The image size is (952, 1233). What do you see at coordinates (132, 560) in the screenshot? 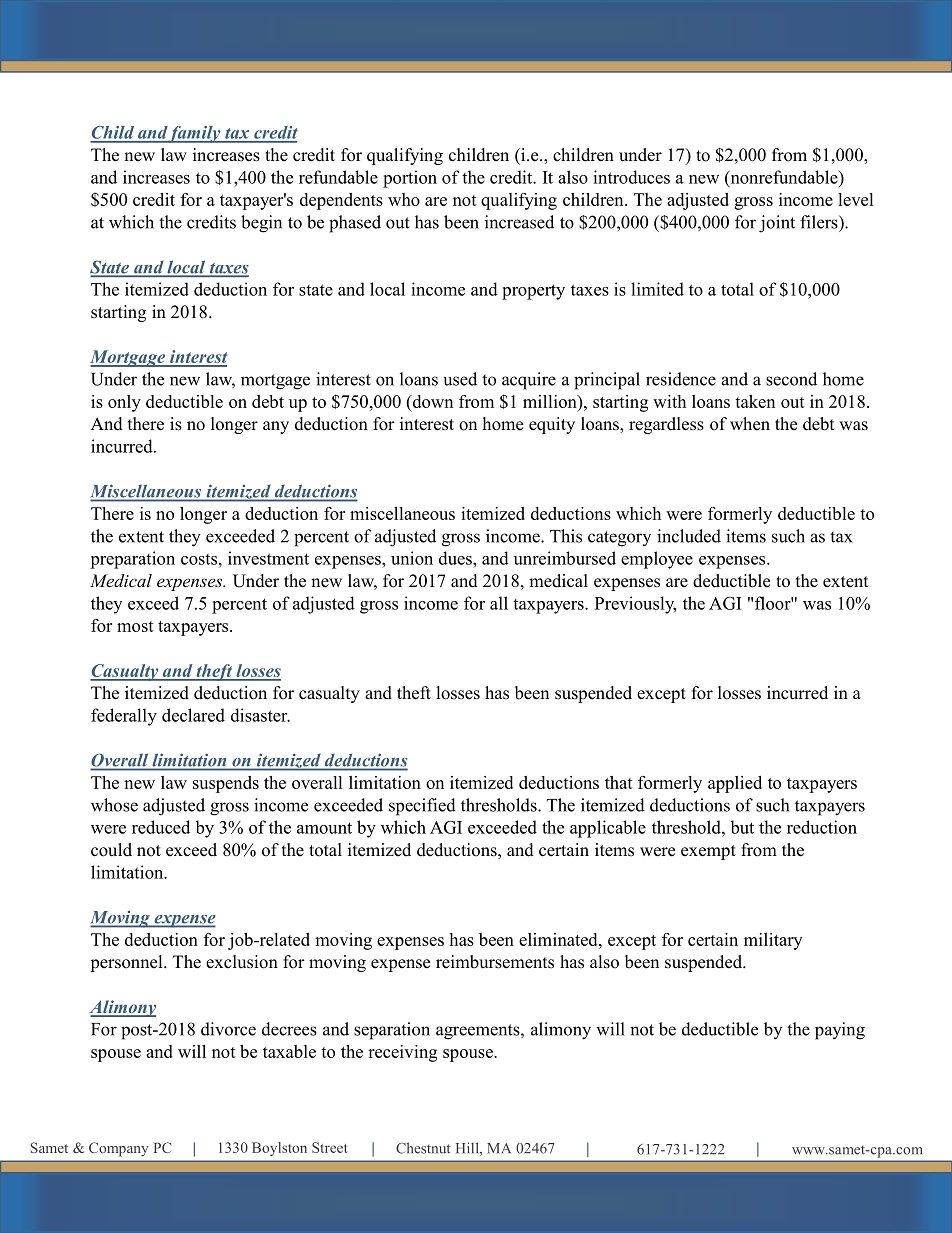
I see `preparation` at bounding box center [132, 560].
